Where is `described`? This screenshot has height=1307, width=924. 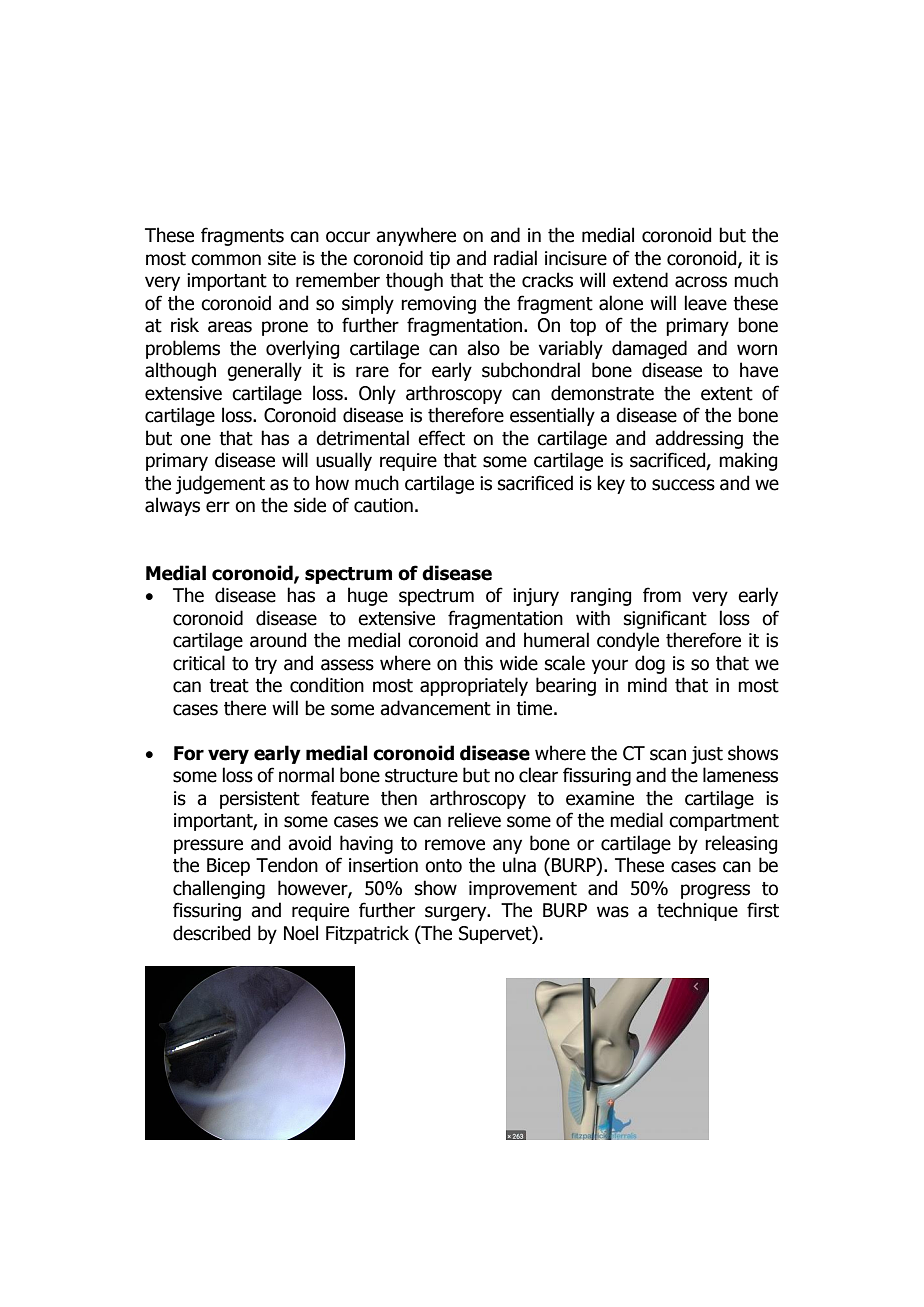 described is located at coordinates (211, 933).
